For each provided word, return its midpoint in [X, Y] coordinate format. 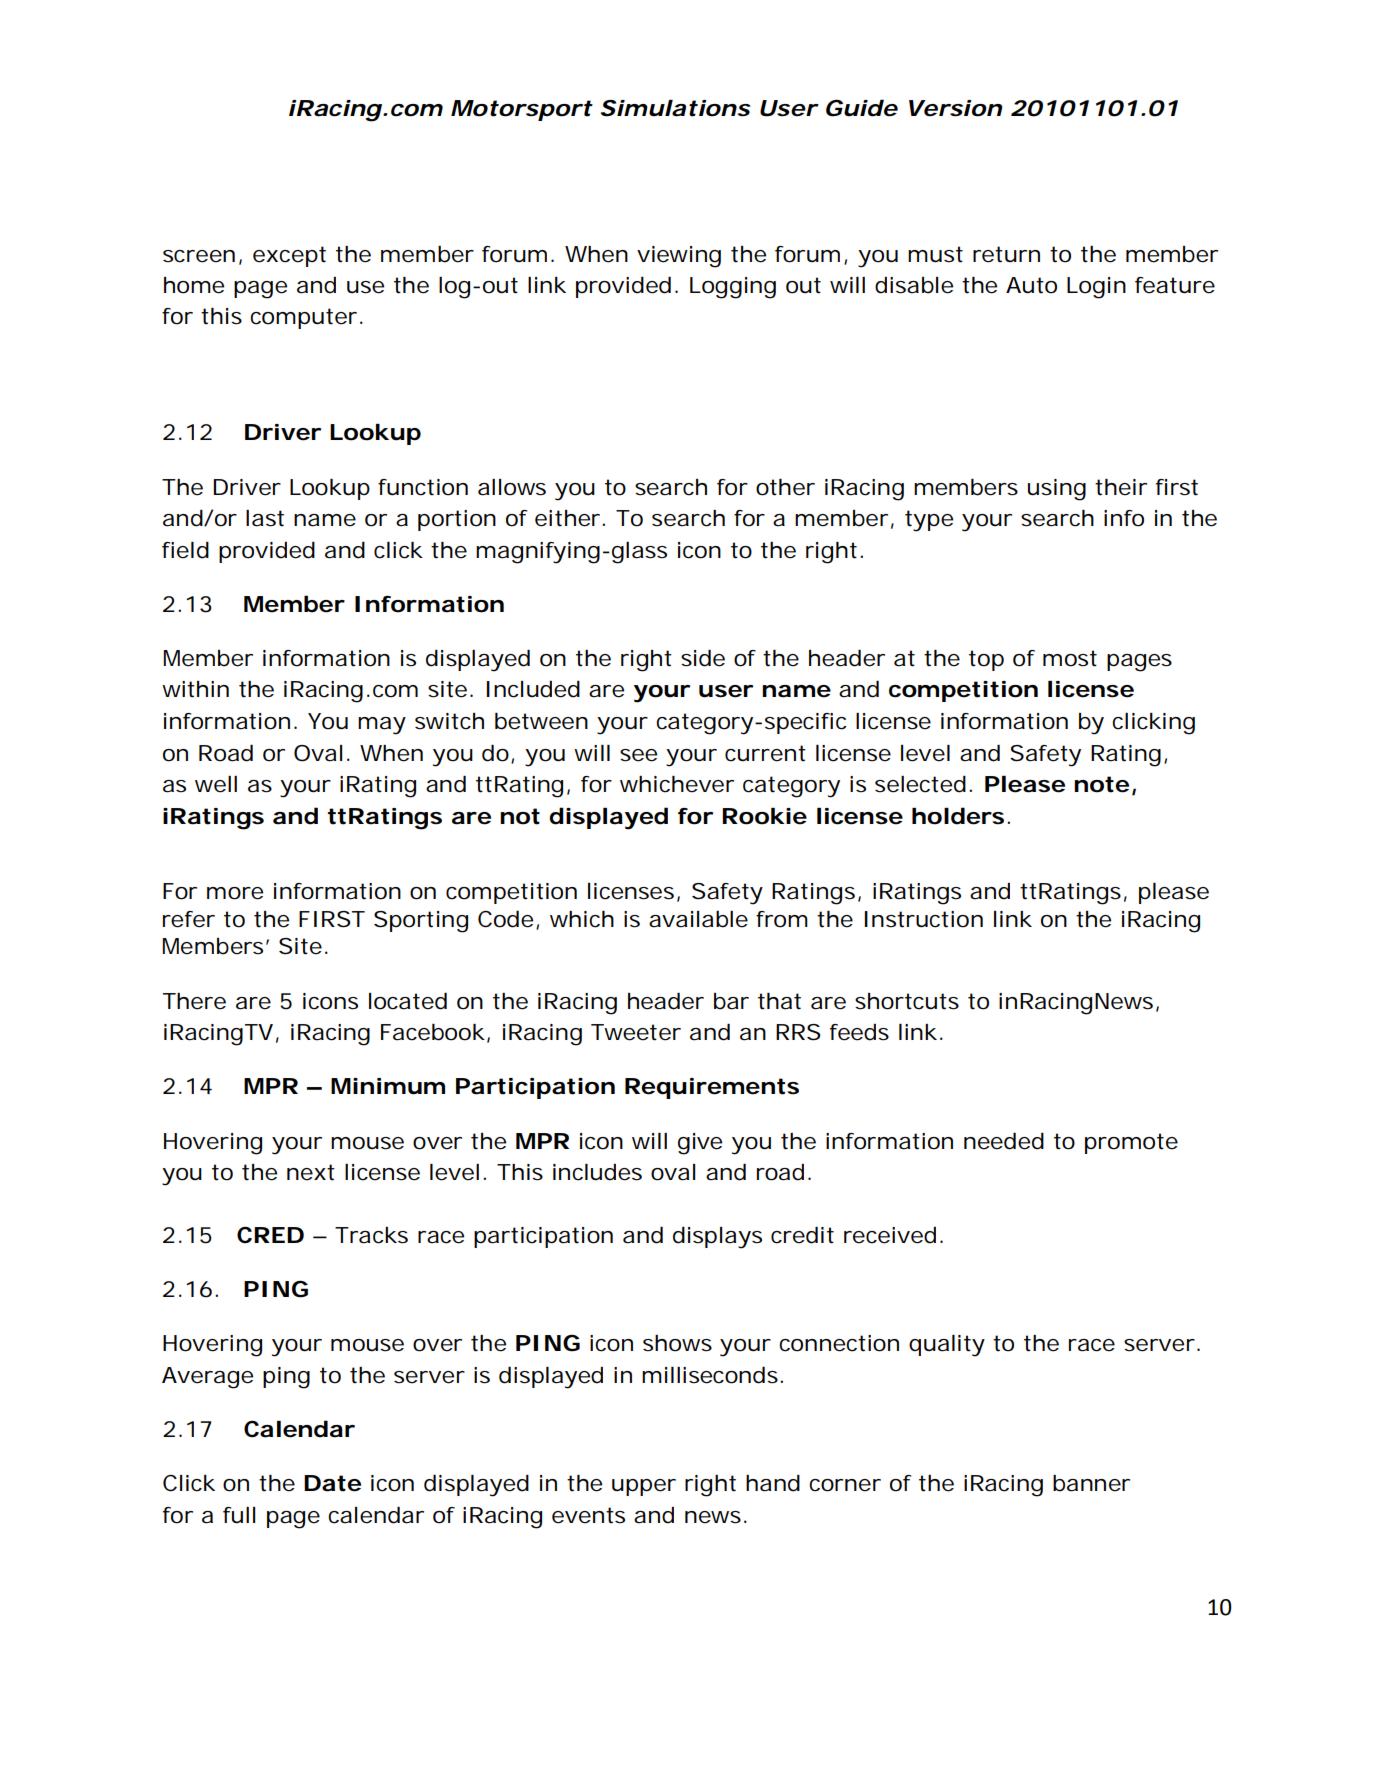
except [289, 256]
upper [644, 1487]
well [216, 784]
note [1101, 784]
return [1006, 254]
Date [332, 1483]
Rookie [764, 816]
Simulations [676, 108]
